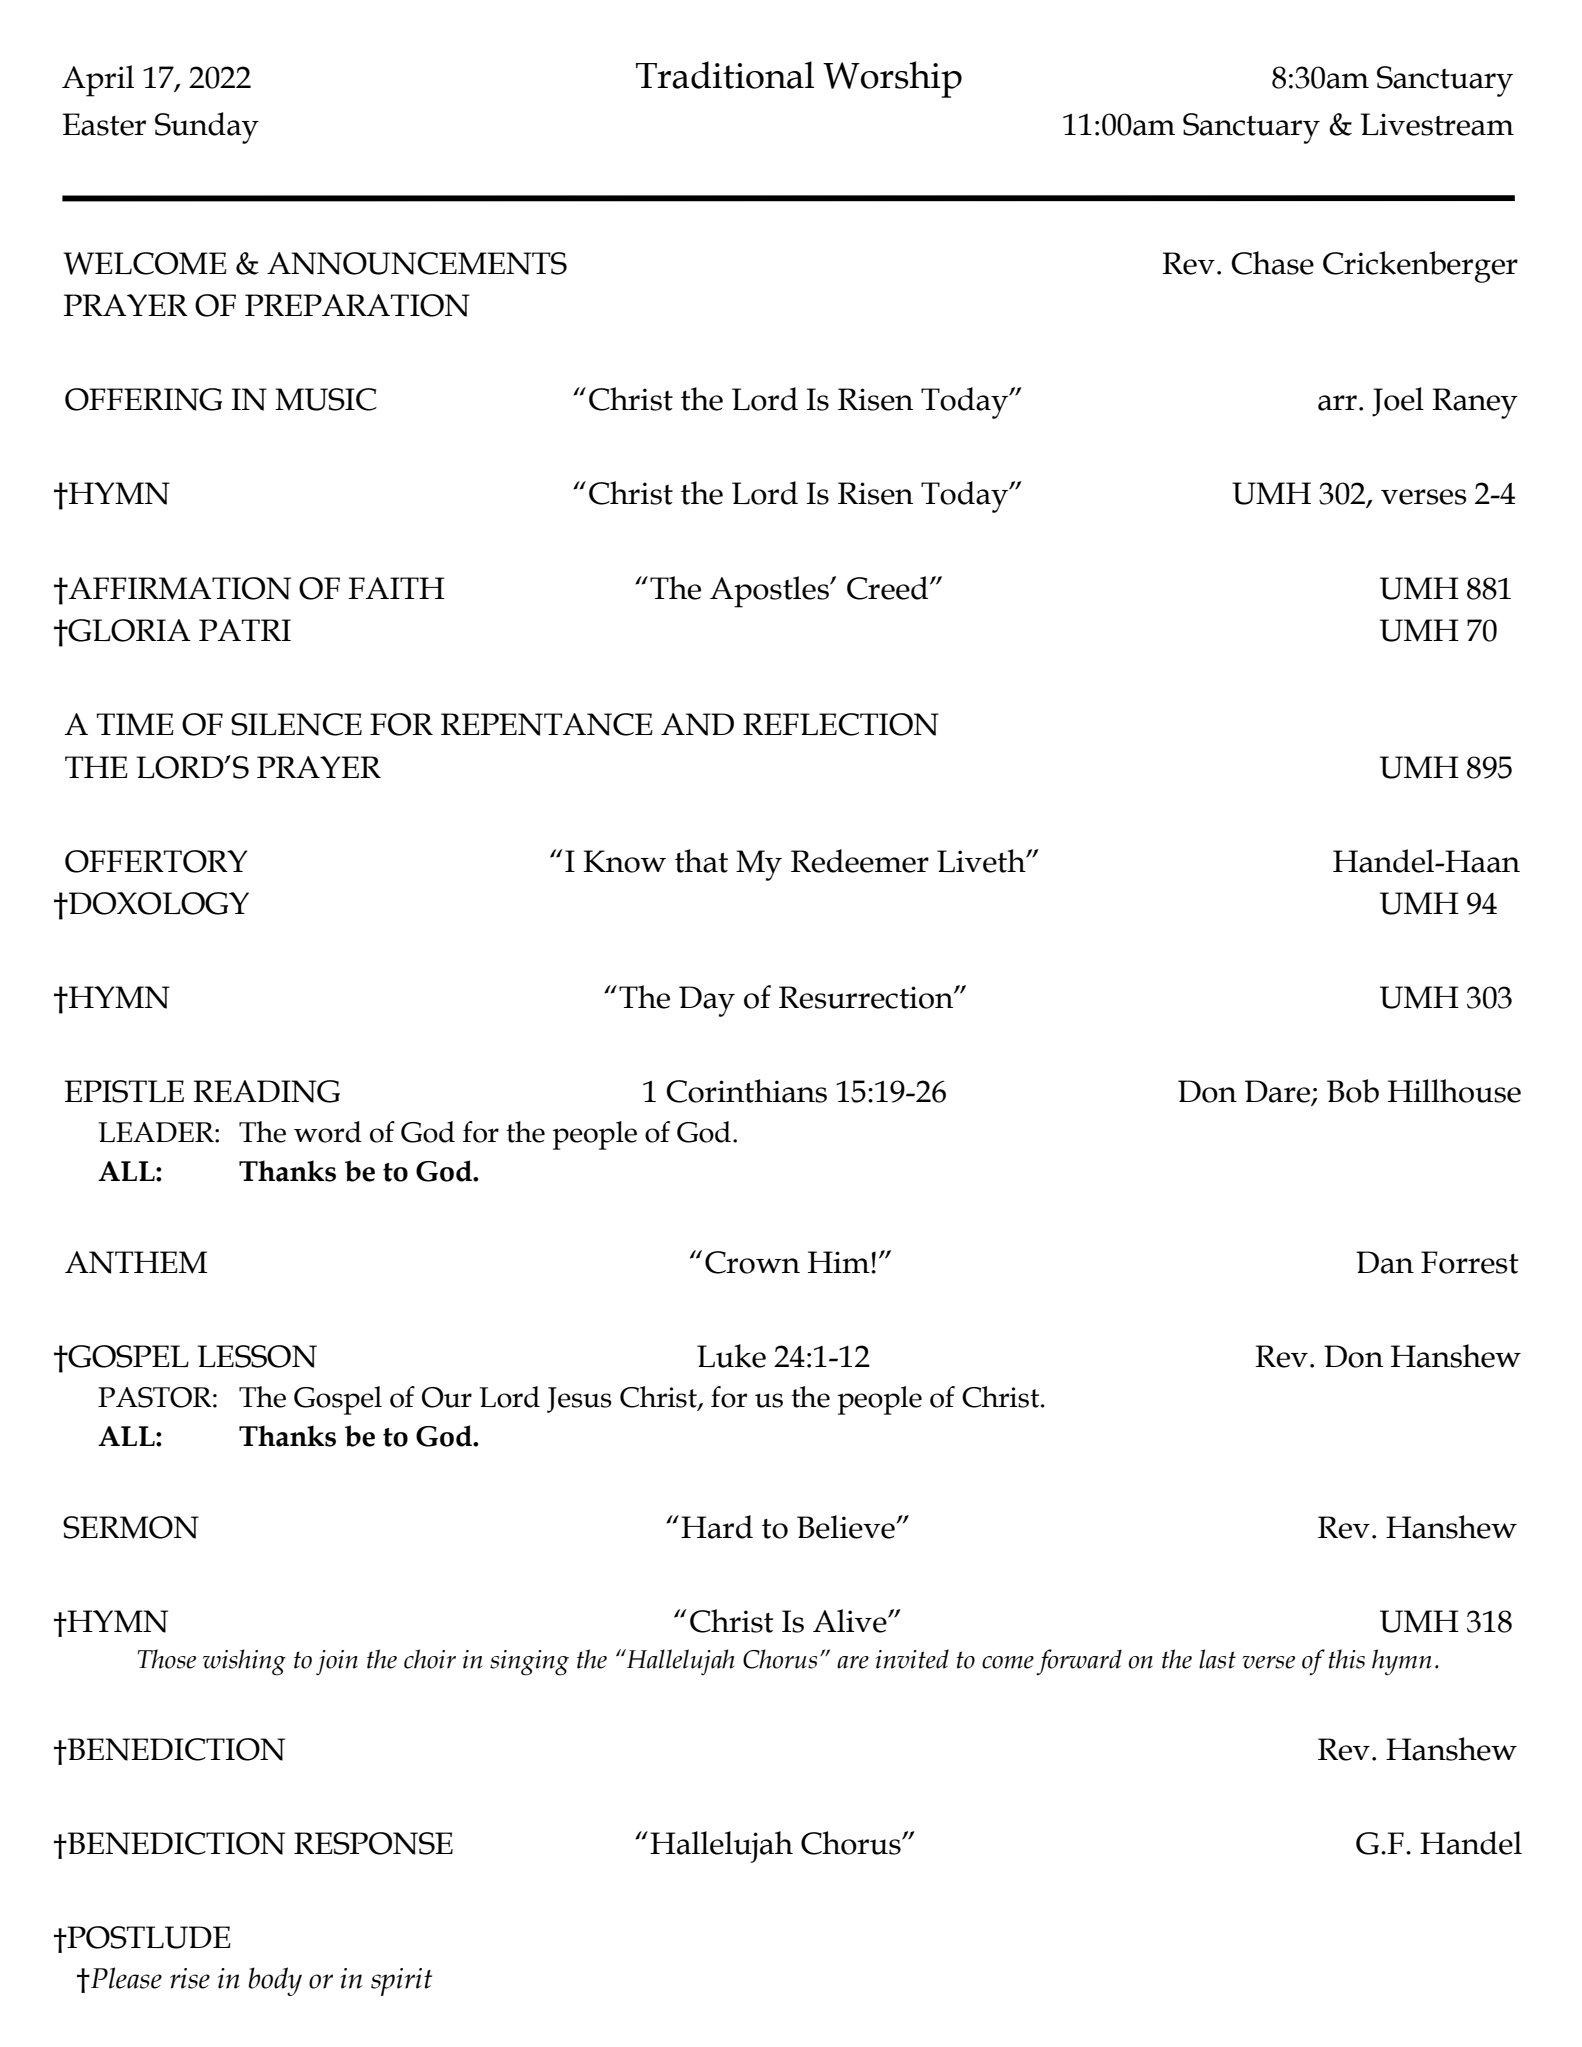 The image size is (1582, 2047). Describe the element at coordinates (266, 1091) in the screenshot. I see `READING` at that location.
